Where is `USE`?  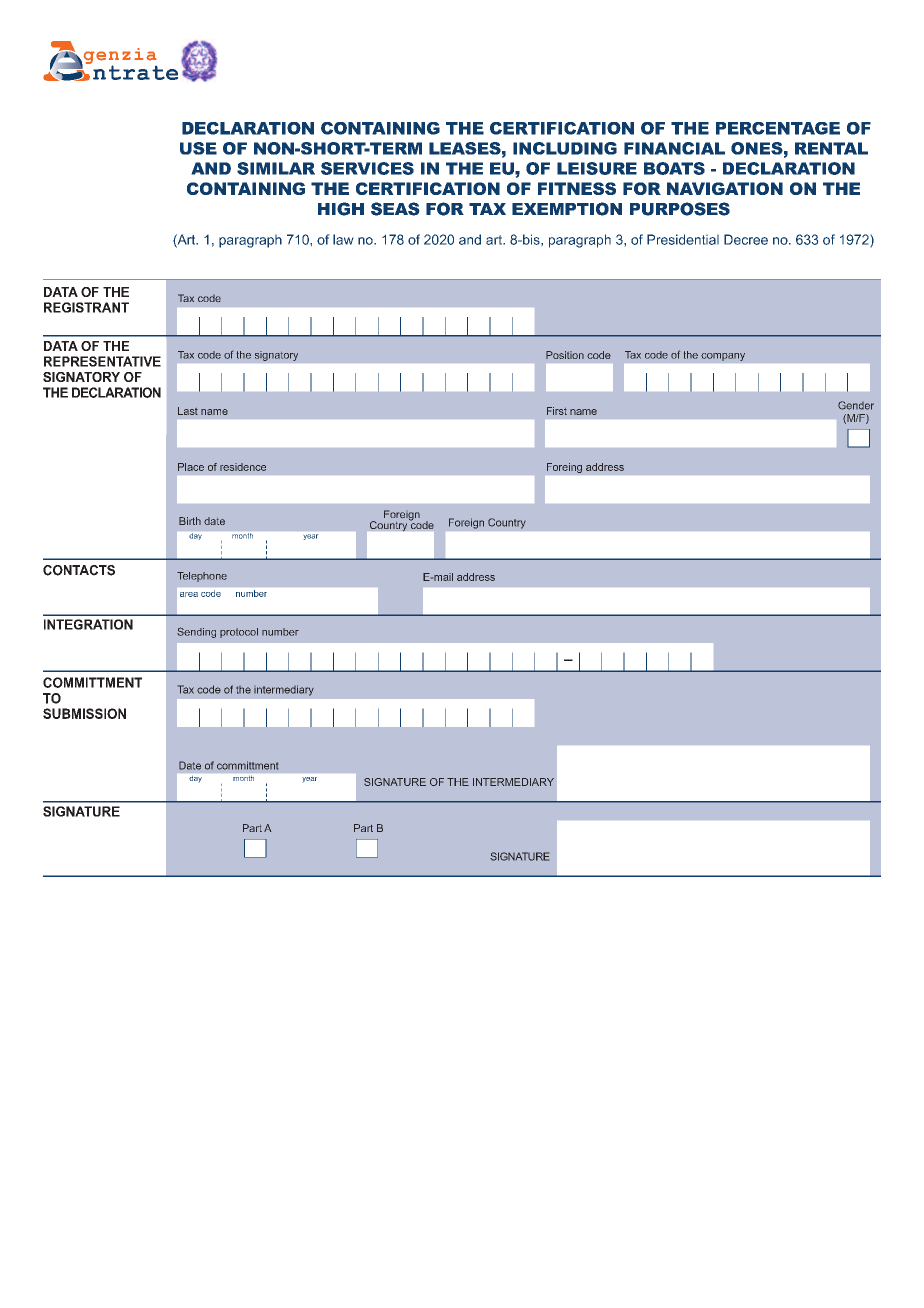 USE is located at coordinates (198, 148).
